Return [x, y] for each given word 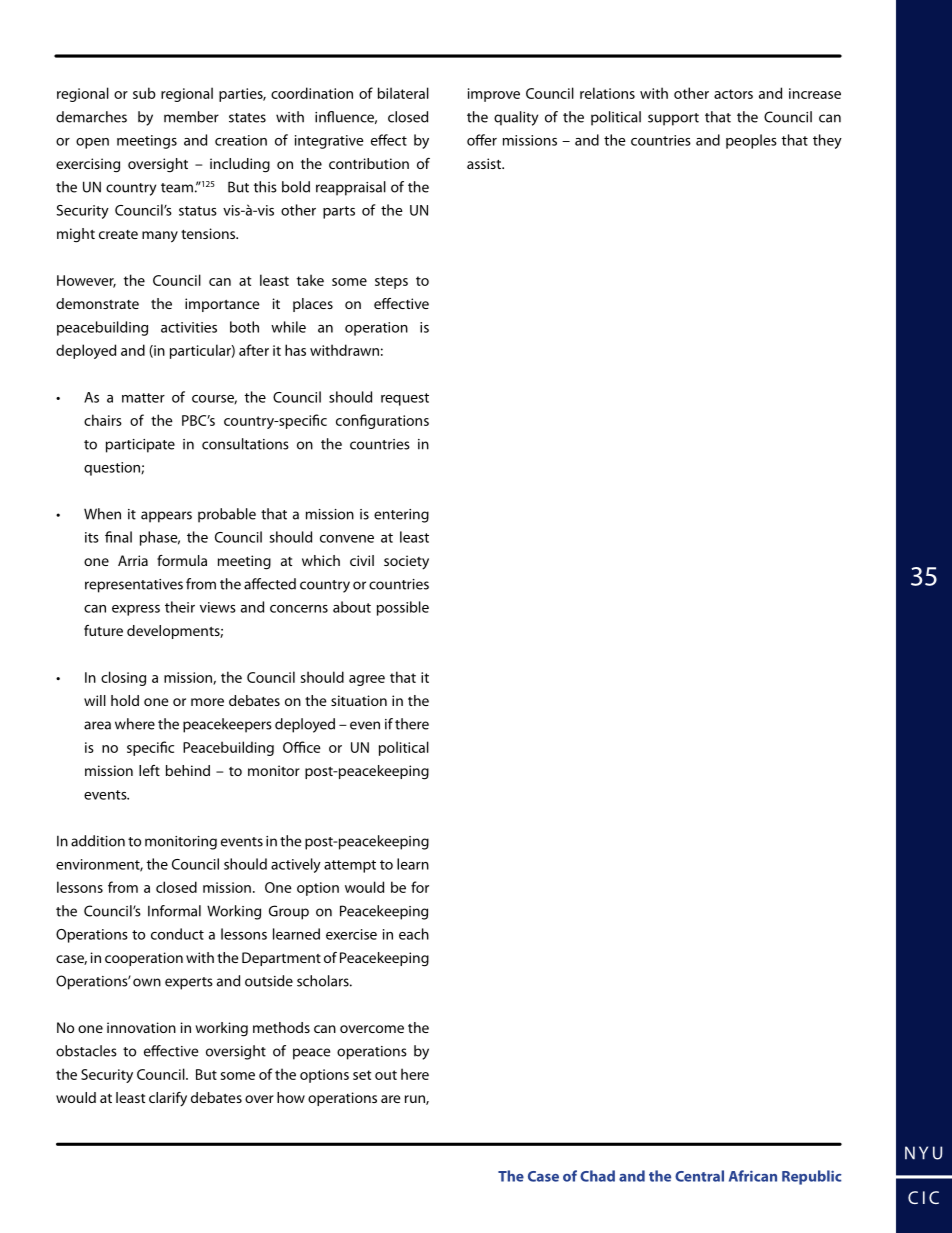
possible [403, 608]
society [406, 562]
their [180, 607]
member [191, 117]
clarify [168, 1099]
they [827, 141]
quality [516, 118]
